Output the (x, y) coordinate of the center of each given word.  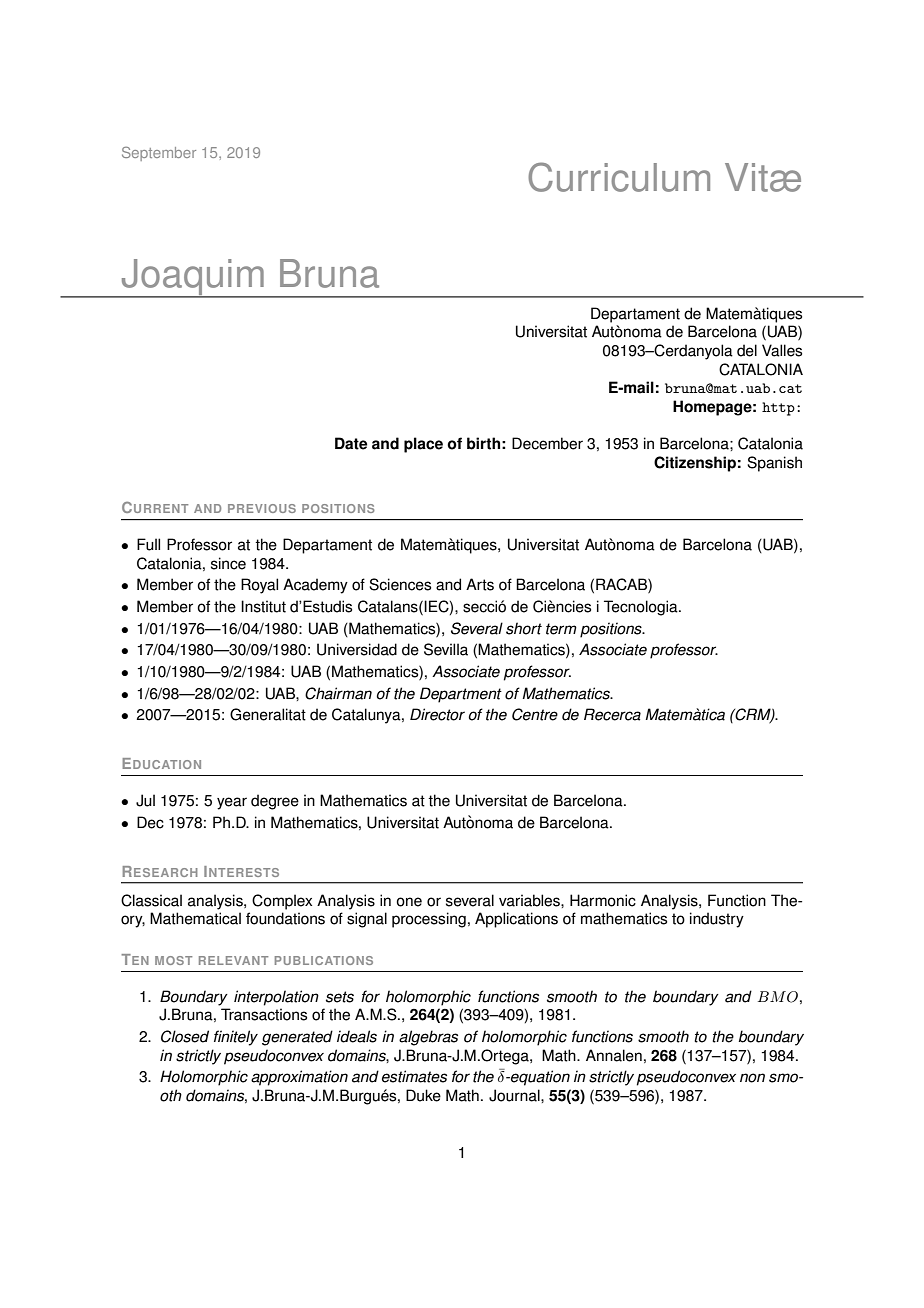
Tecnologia (642, 608)
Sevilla (446, 649)
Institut (263, 606)
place (423, 445)
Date (351, 443)
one (409, 902)
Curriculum (619, 177)
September (159, 154)
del (747, 350)
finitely (236, 1038)
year (232, 803)
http (778, 409)
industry (717, 920)
